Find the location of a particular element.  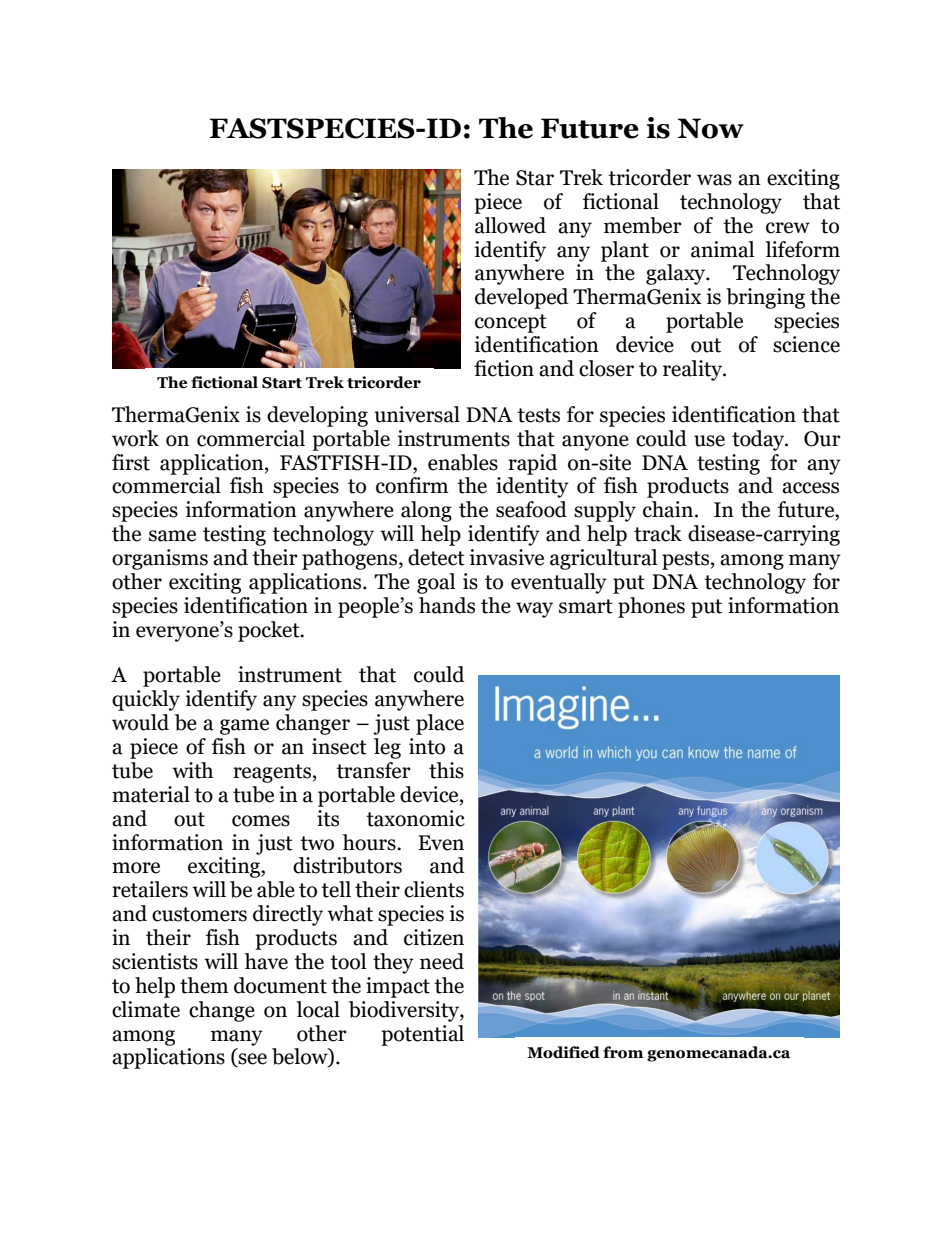

phones is located at coordinates (651, 607).
